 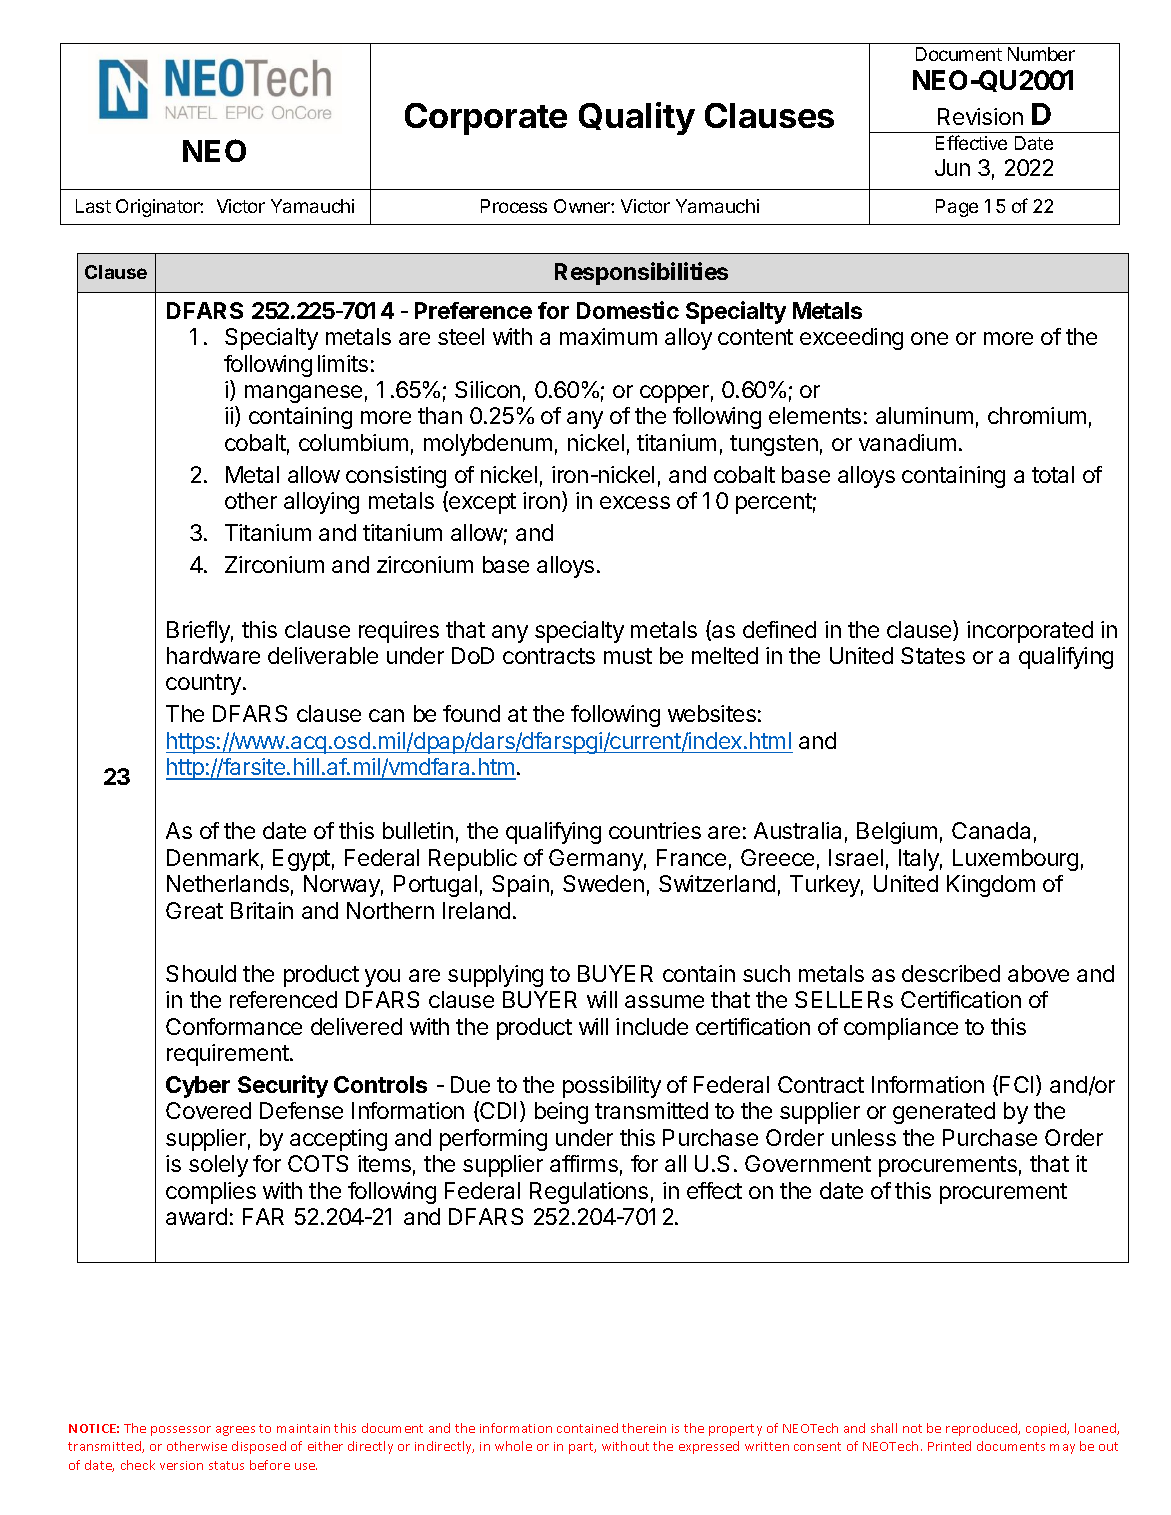 I want to click on Luxembourg, so click(x=1015, y=860).
